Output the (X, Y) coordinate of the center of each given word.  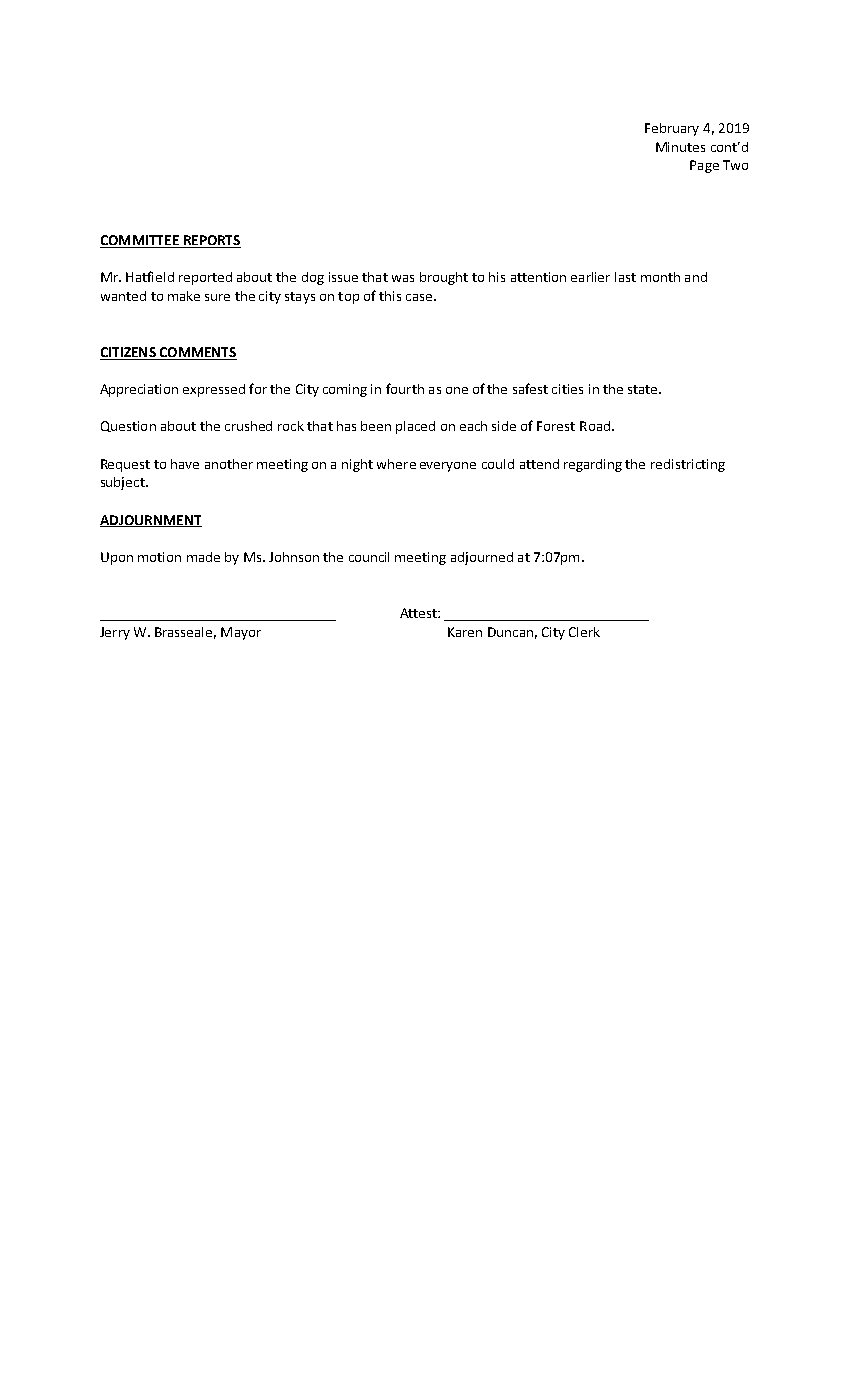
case (419, 297)
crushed (248, 426)
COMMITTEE (140, 240)
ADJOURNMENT (151, 521)
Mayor (241, 633)
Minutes (680, 147)
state (644, 389)
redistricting (688, 465)
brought (444, 278)
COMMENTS (198, 352)
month (660, 277)
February (672, 129)
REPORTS (212, 240)
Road (595, 426)
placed (415, 427)
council (369, 557)
